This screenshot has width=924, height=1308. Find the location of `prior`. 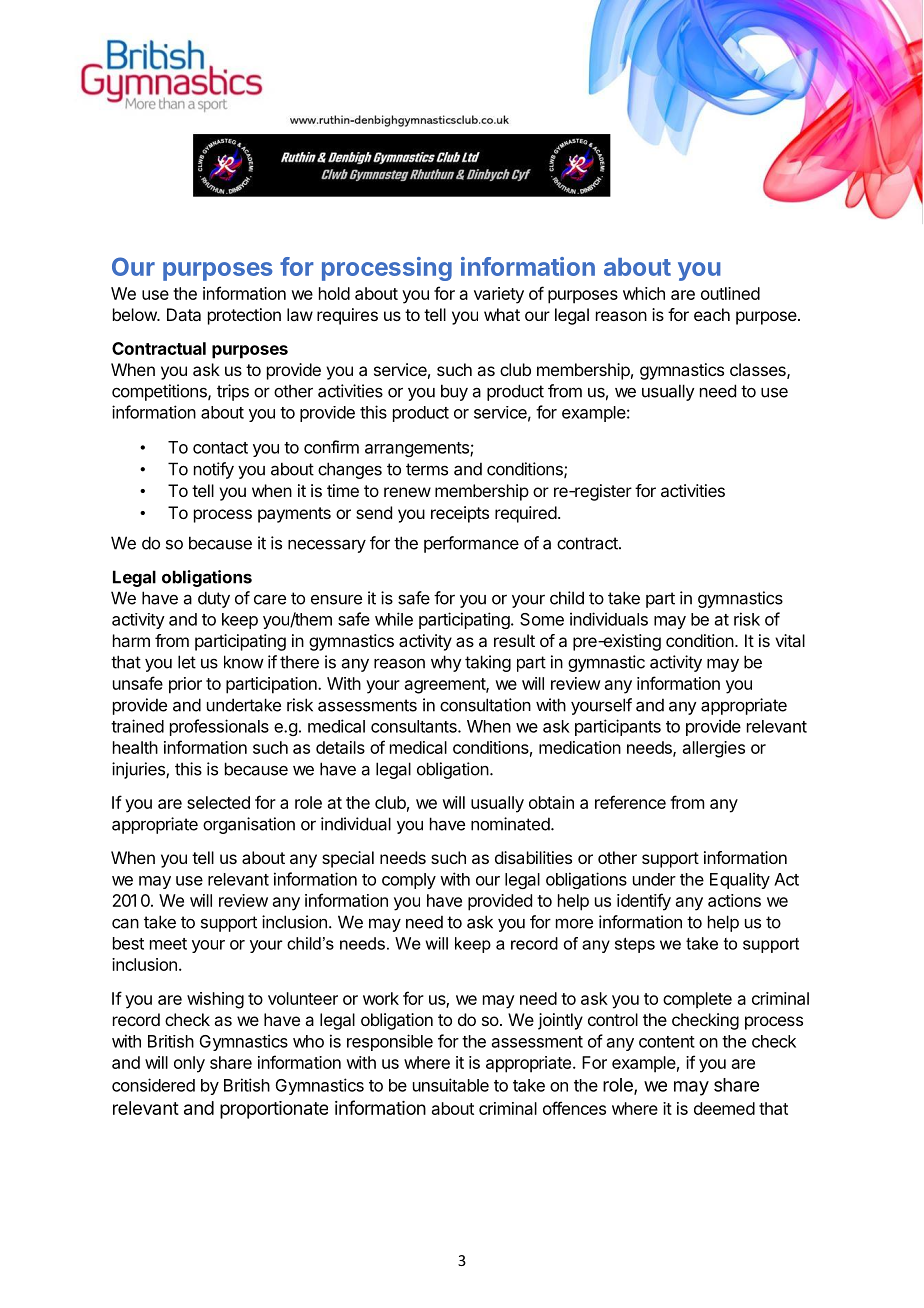

prior is located at coordinates (185, 685).
